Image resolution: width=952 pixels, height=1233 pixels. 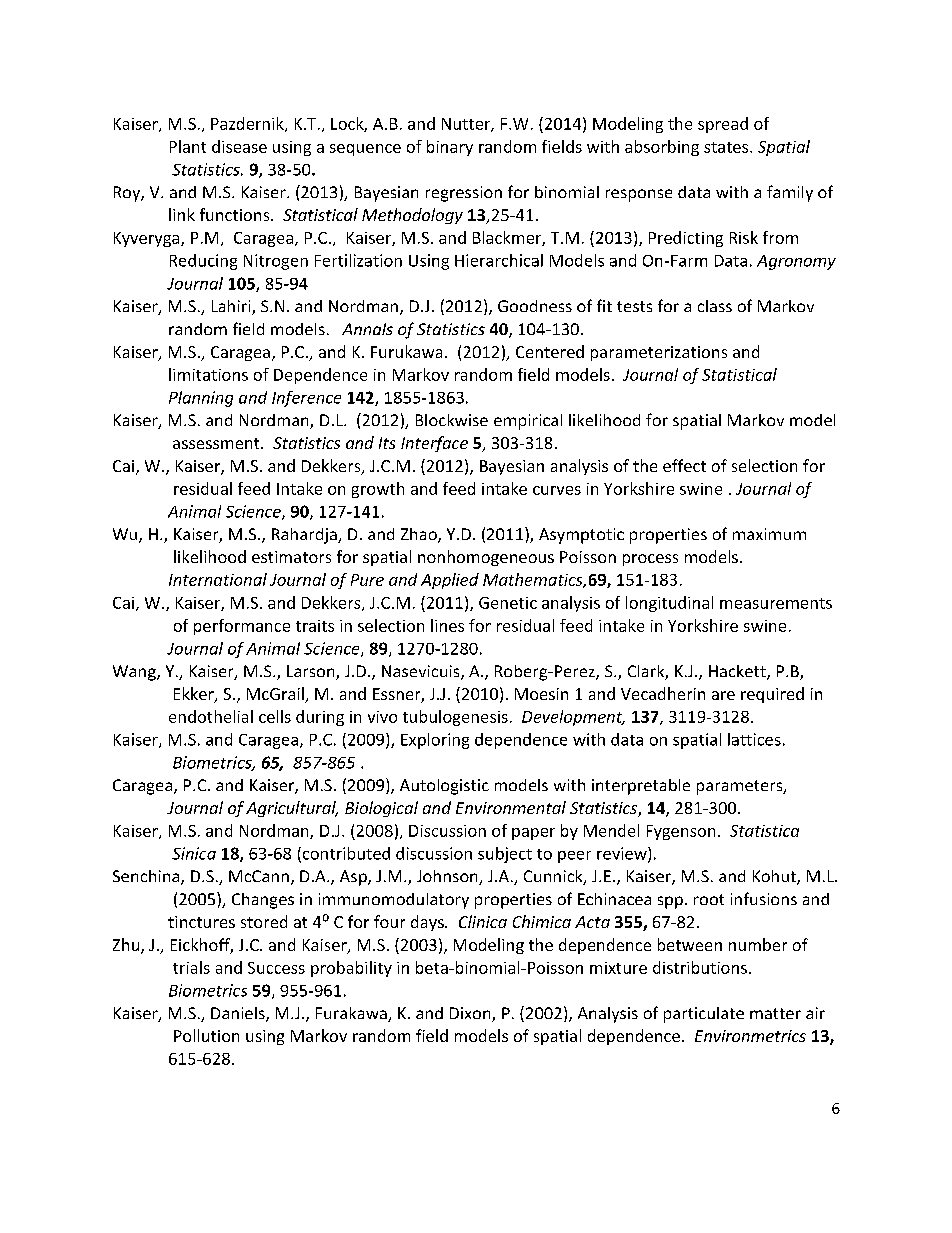 I want to click on Daniels, so click(x=239, y=1014).
